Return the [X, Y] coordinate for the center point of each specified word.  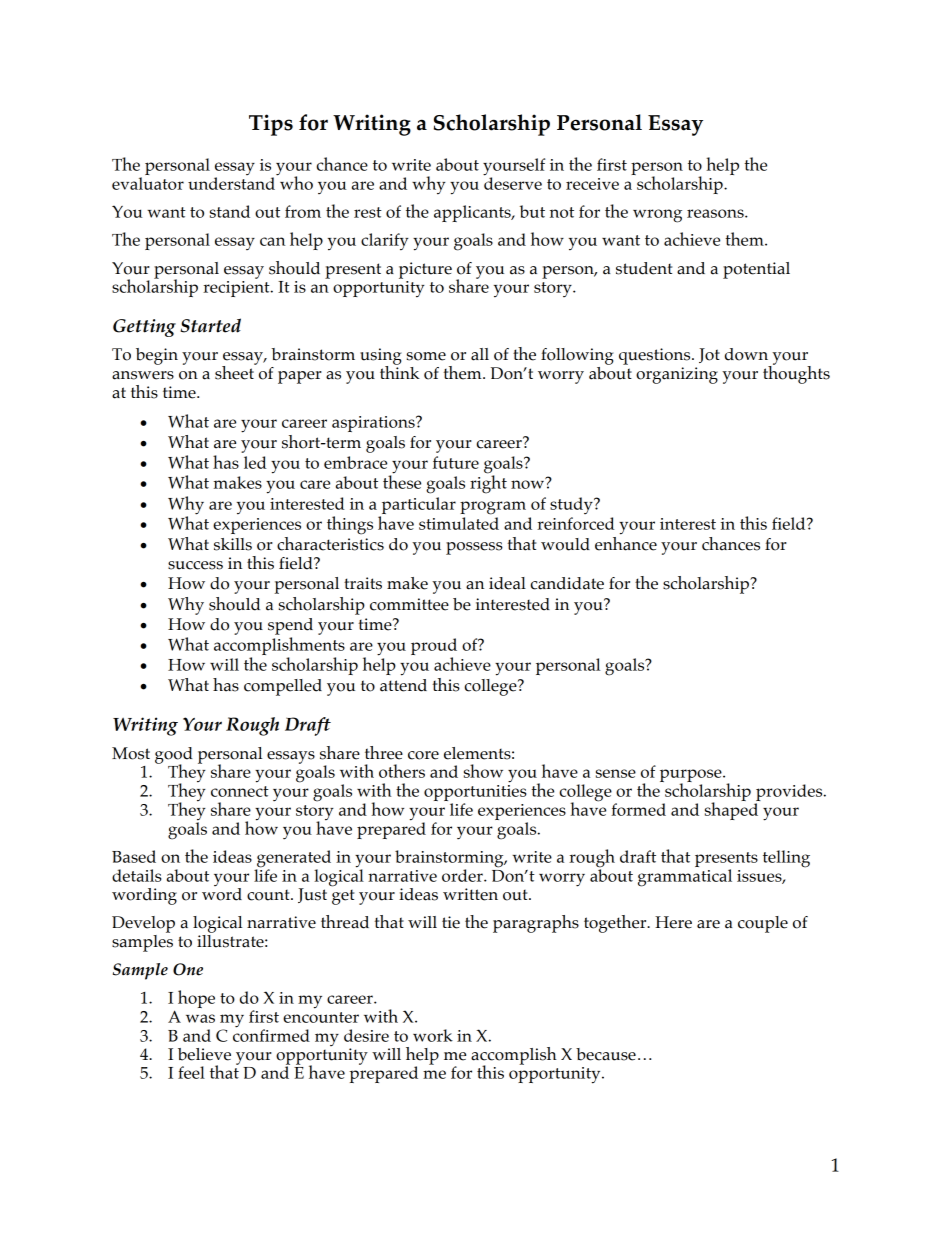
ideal [507, 583]
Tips [271, 125]
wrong [657, 216]
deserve [513, 182]
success [195, 565]
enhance [626, 542]
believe [204, 1054]
